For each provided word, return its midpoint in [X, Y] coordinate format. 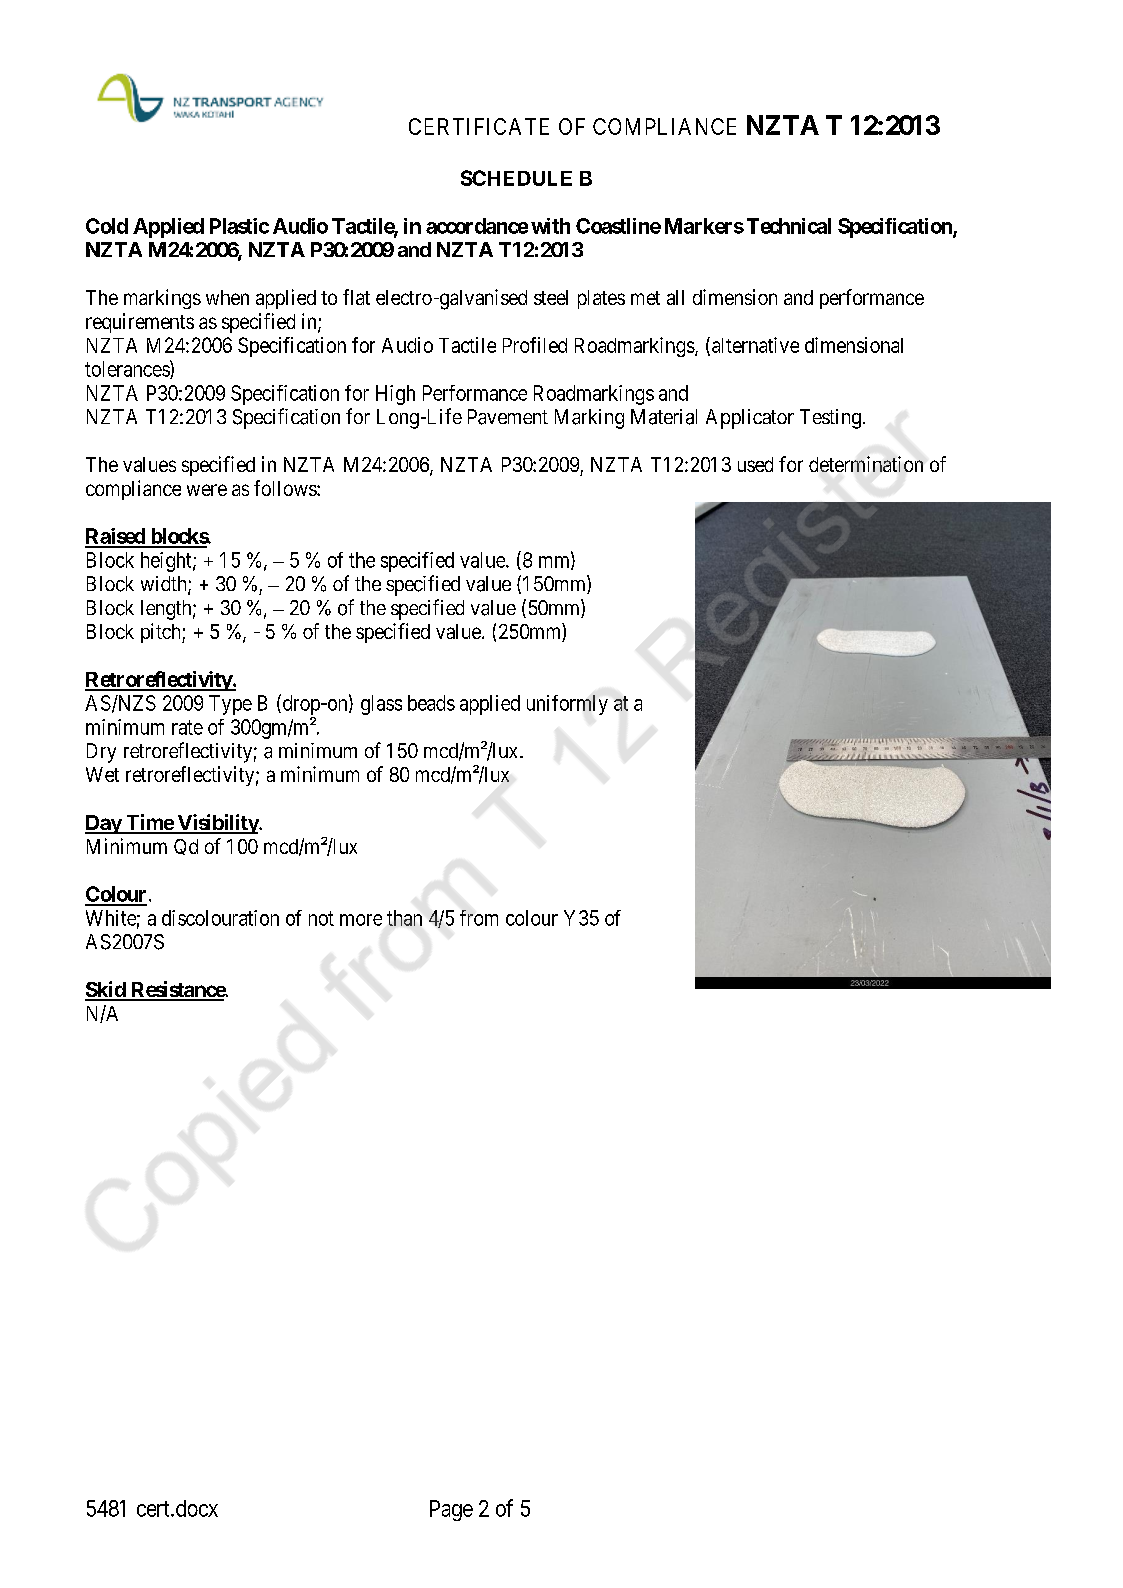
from [479, 918]
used [755, 464]
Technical [789, 226]
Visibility [217, 824]
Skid [106, 990]
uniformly [567, 705]
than [404, 918]
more [361, 920]
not [321, 918]
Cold [107, 226]
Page [451, 1510]
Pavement [508, 417]
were [207, 490]
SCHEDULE [516, 178]
